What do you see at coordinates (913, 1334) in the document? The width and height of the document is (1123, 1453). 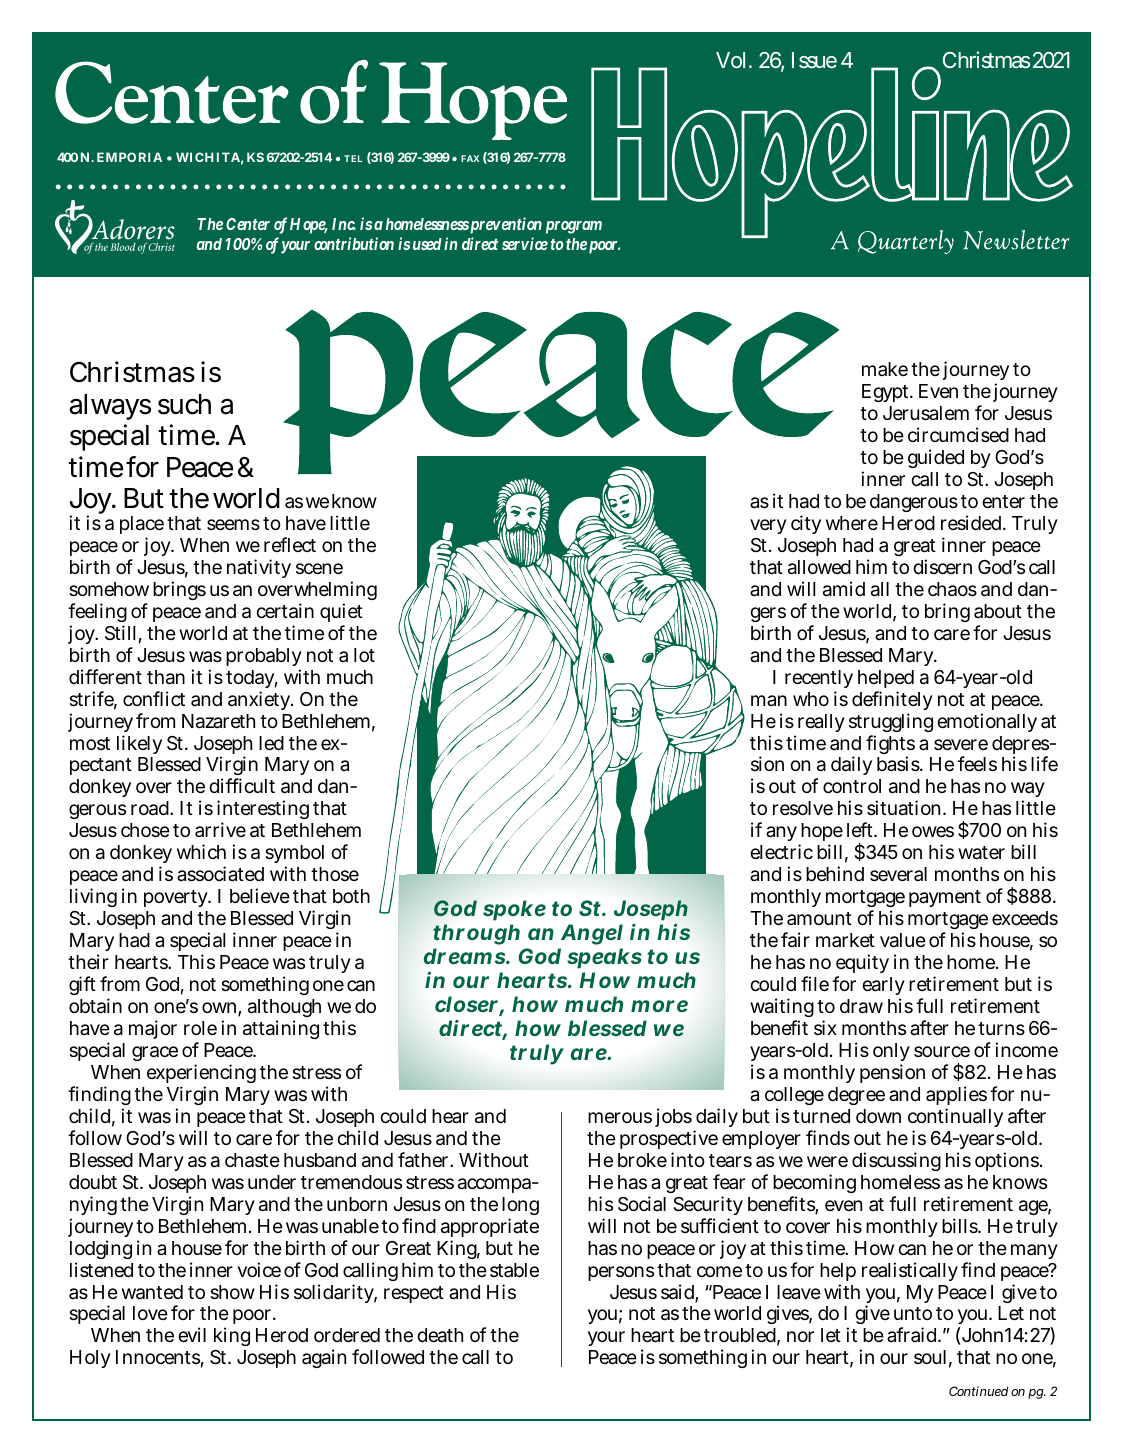 I see `afraid` at bounding box center [913, 1334].
